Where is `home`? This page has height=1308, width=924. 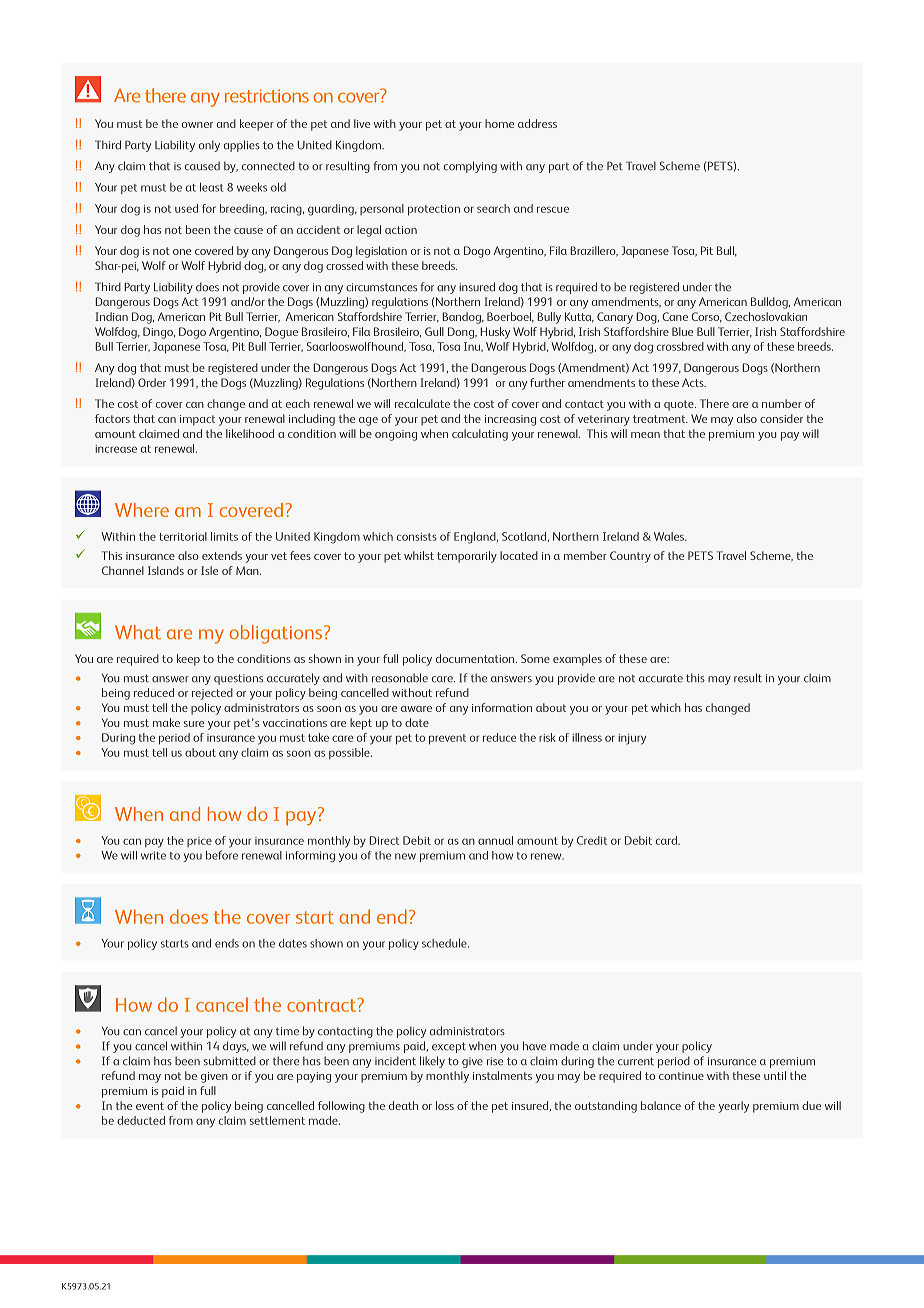 home is located at coordinates (499, 123).
